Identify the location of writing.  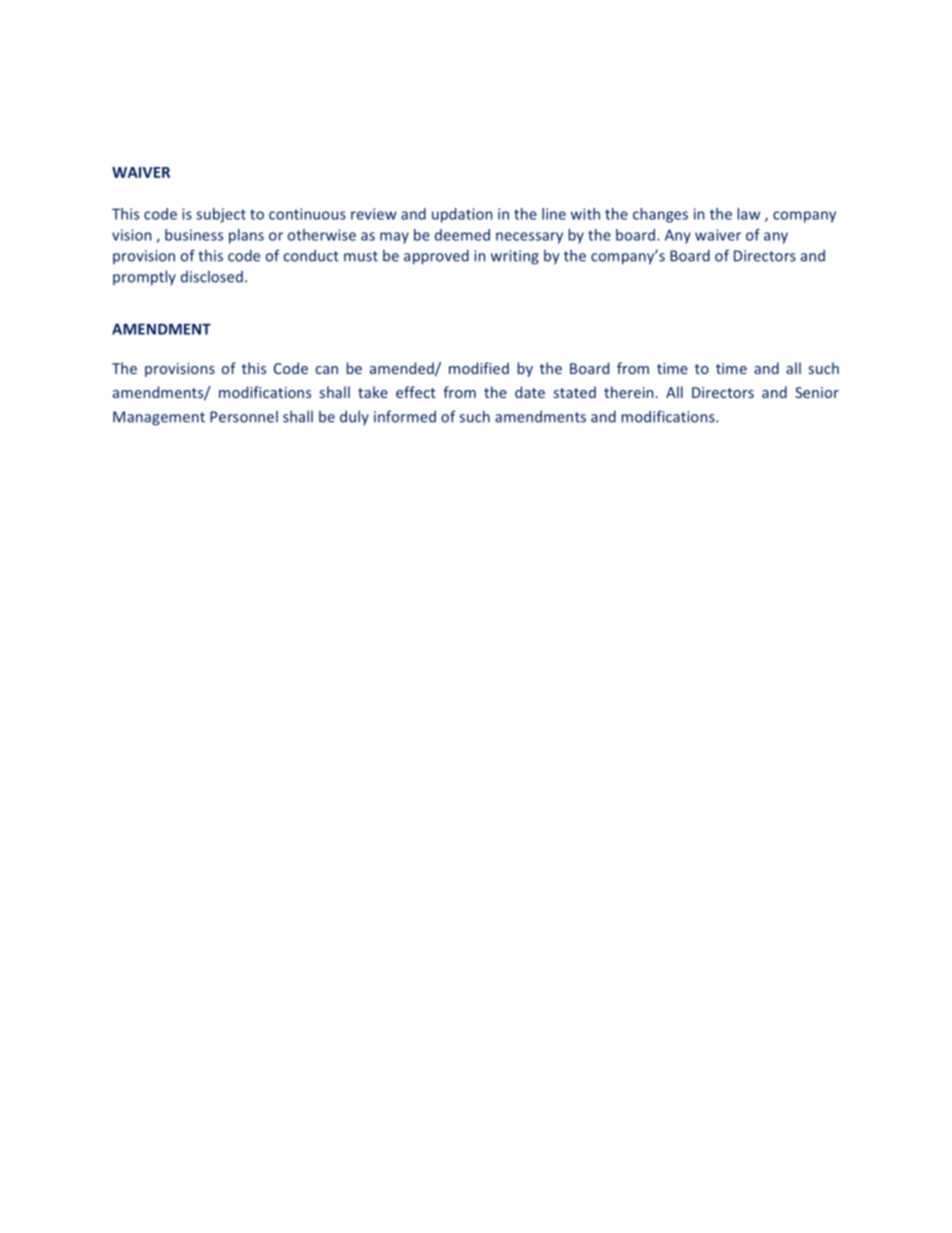
(515, 257).
